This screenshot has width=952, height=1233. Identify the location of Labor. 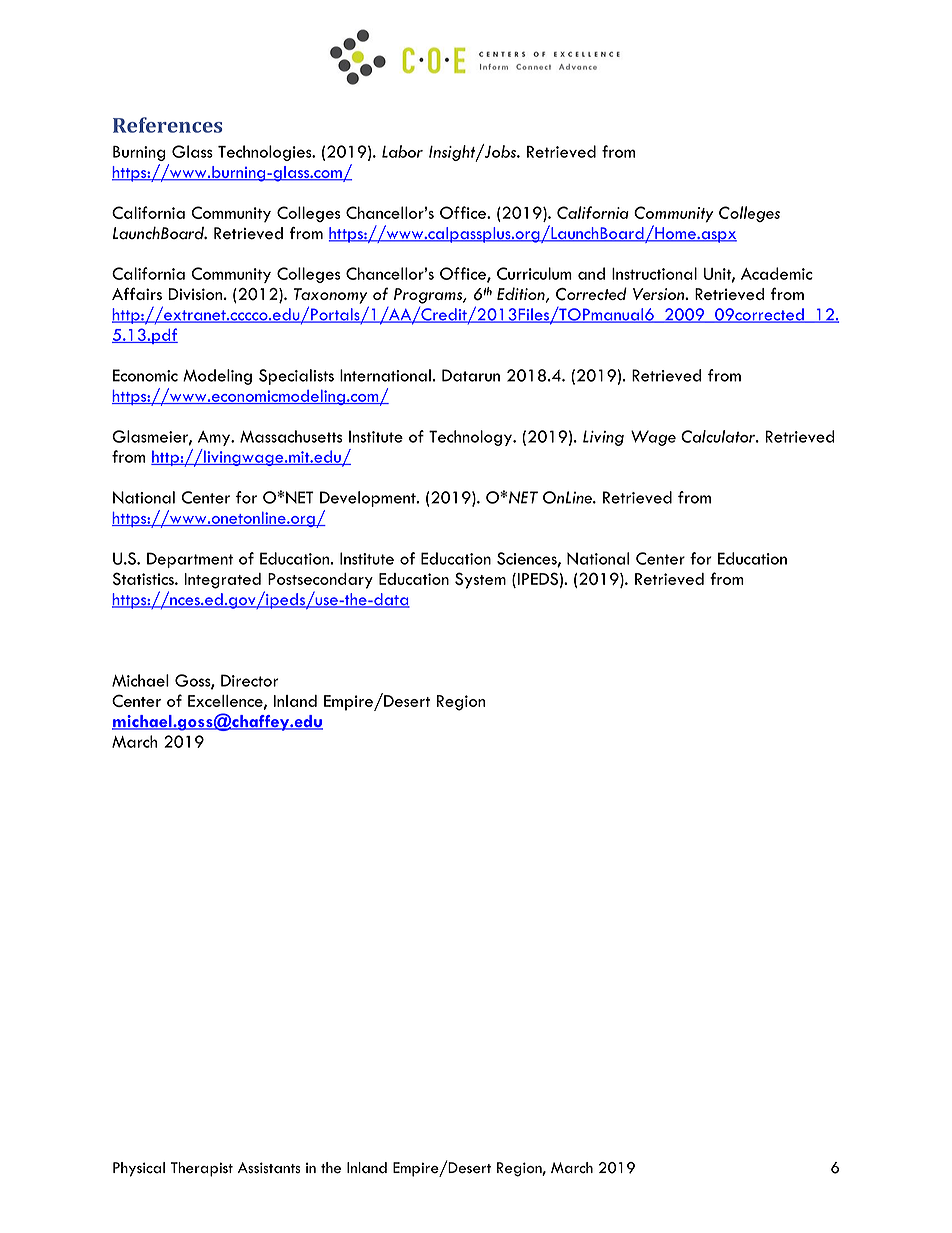
(402, 151).
